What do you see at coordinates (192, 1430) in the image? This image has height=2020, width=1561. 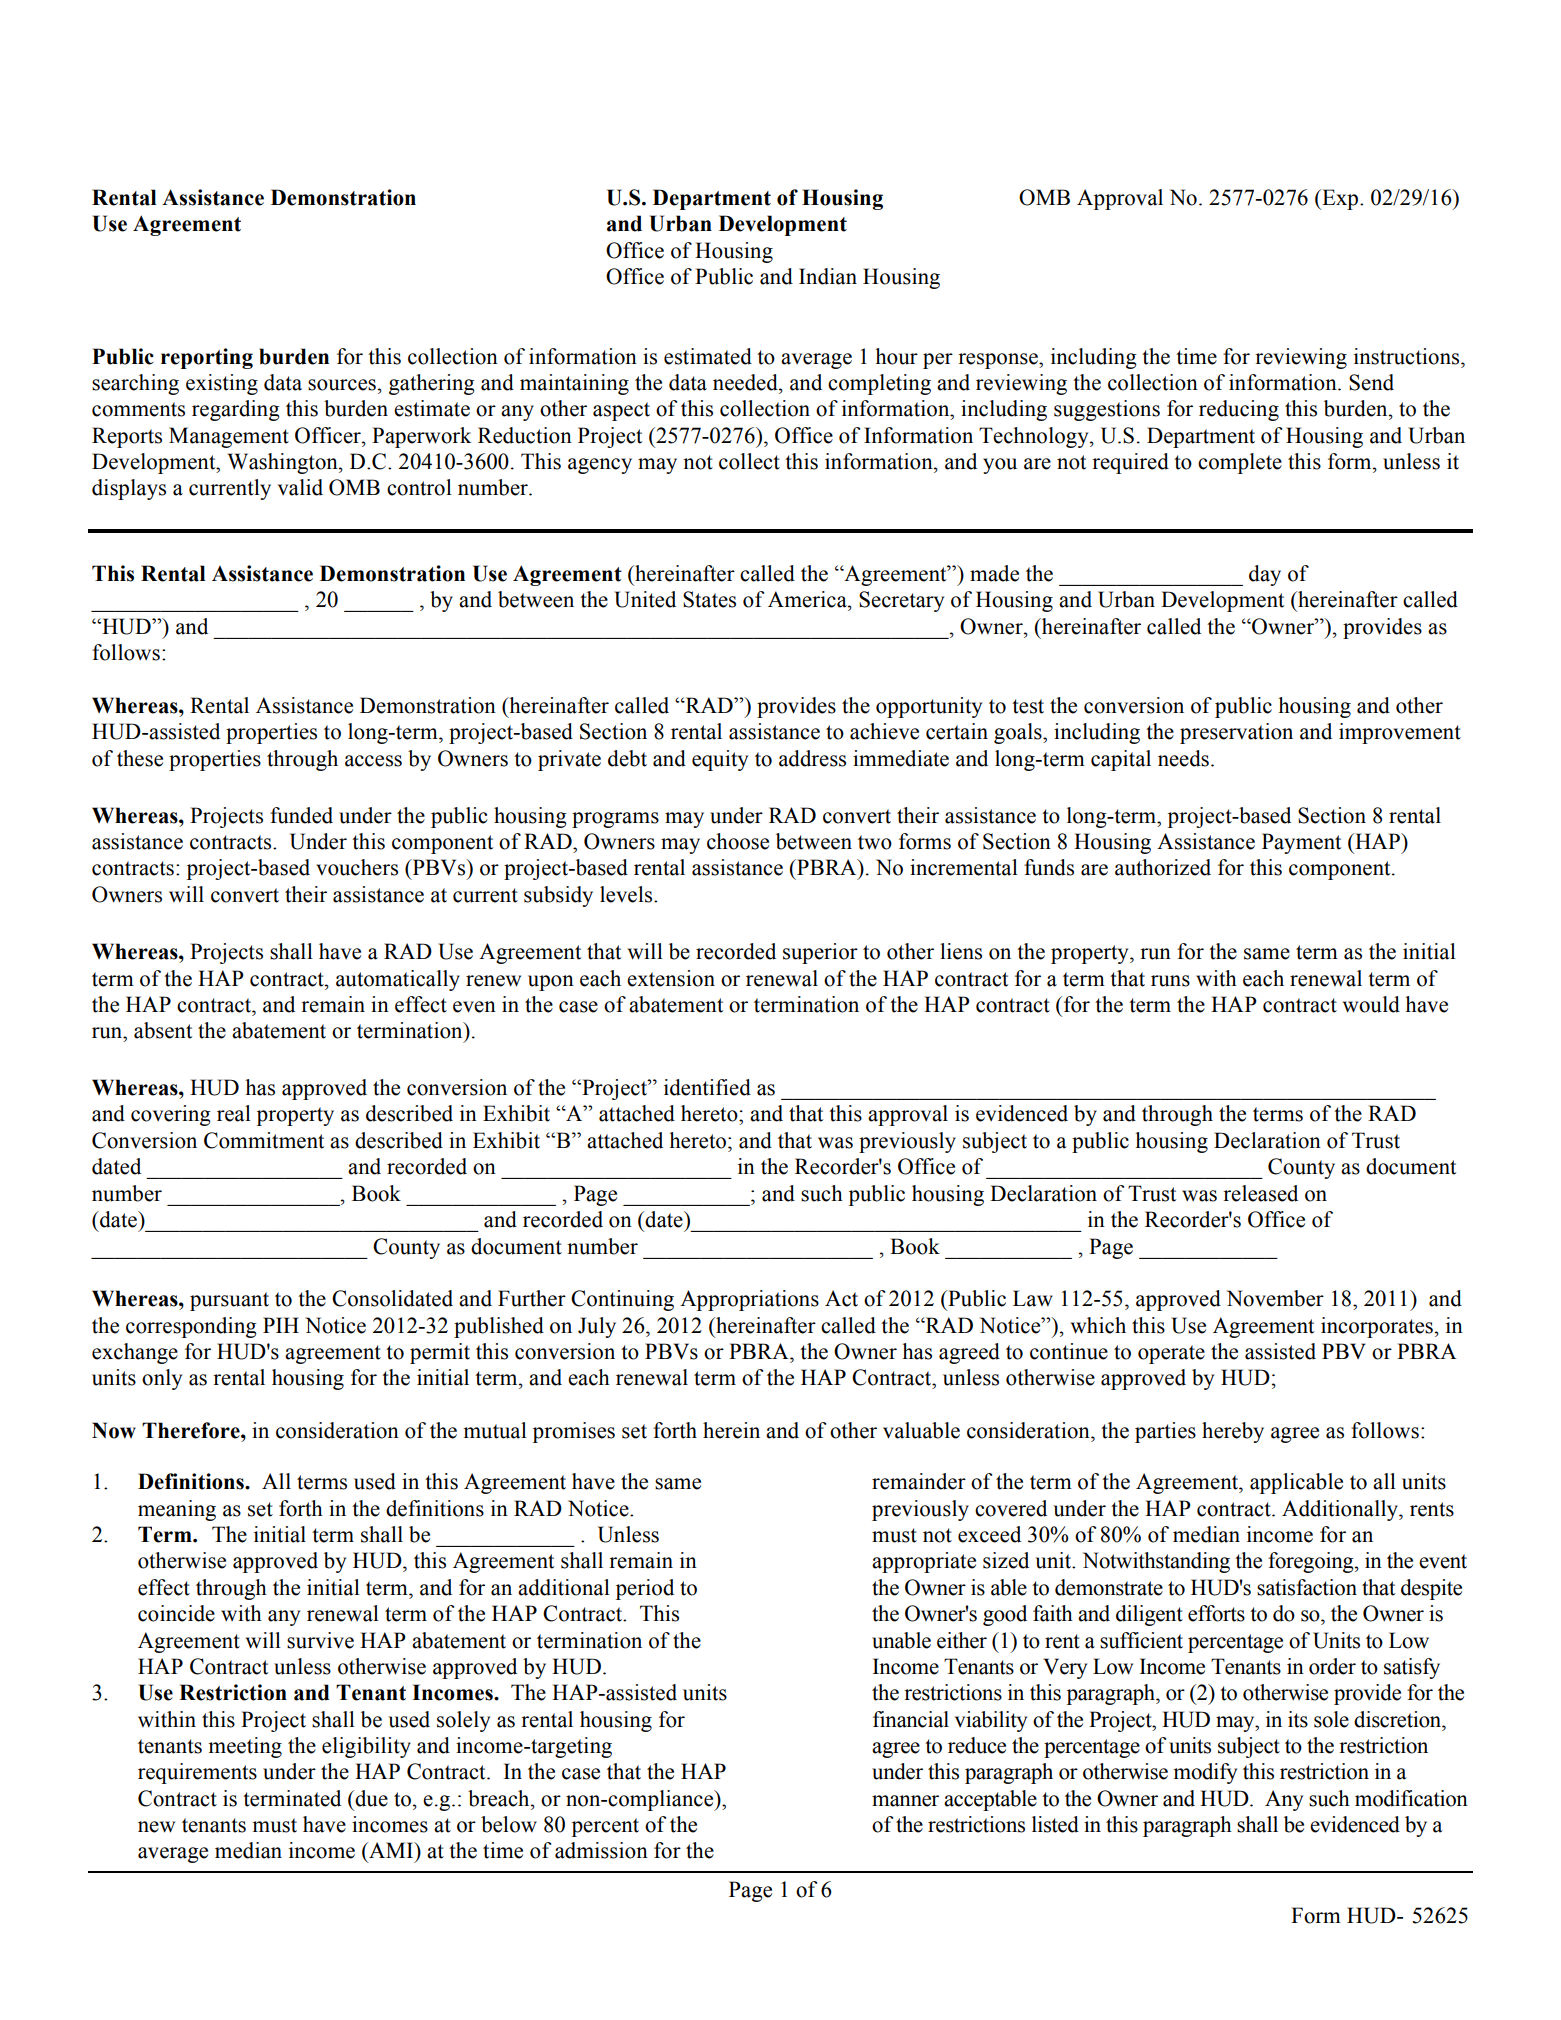 I see `Therefore` at bounding box center [192, 1430].
